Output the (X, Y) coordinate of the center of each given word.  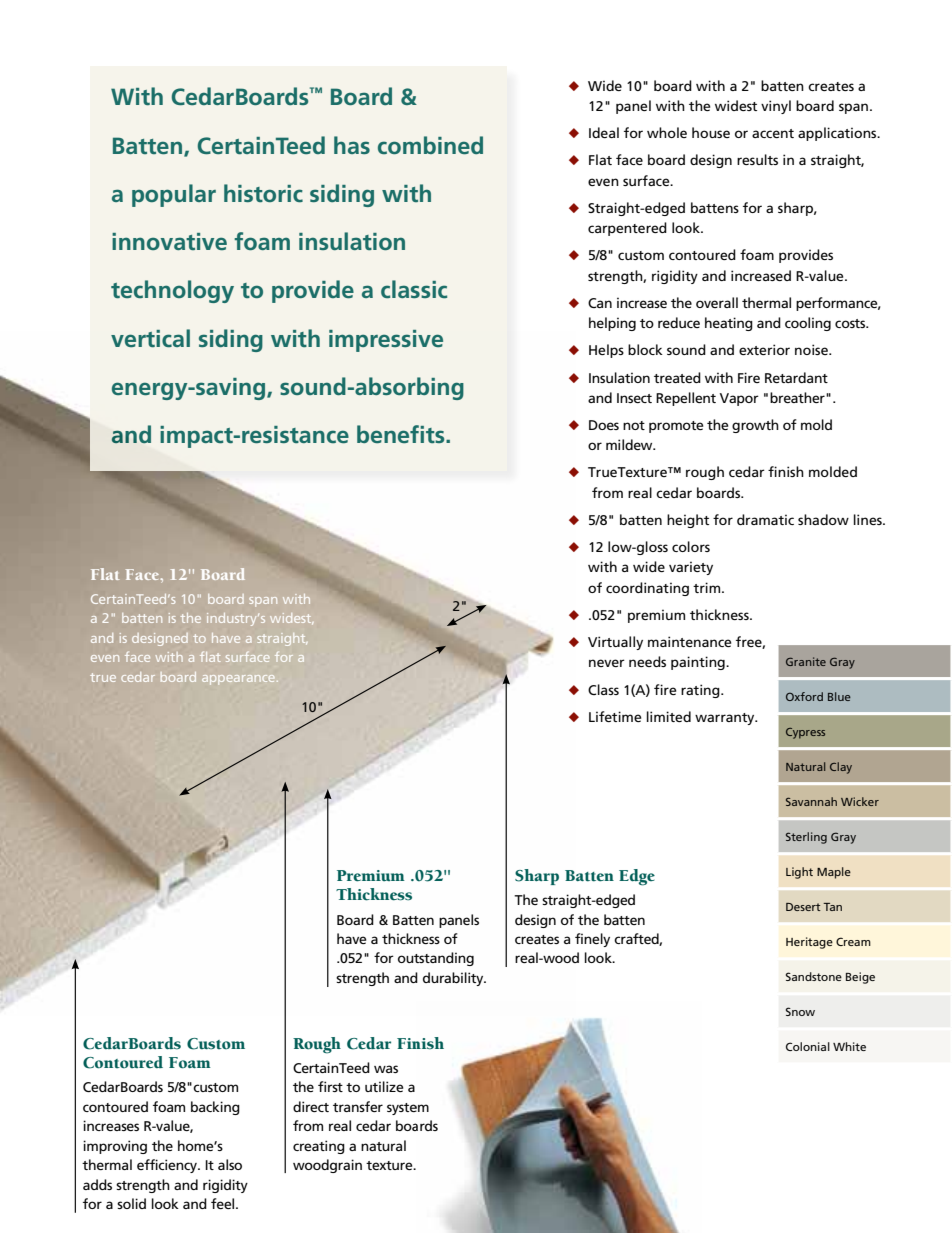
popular (174, 195)
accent (773, 133)
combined (430, 145)
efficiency (168, 1166)
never (607, 663)
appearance (240, 680)
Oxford (804, 696)
